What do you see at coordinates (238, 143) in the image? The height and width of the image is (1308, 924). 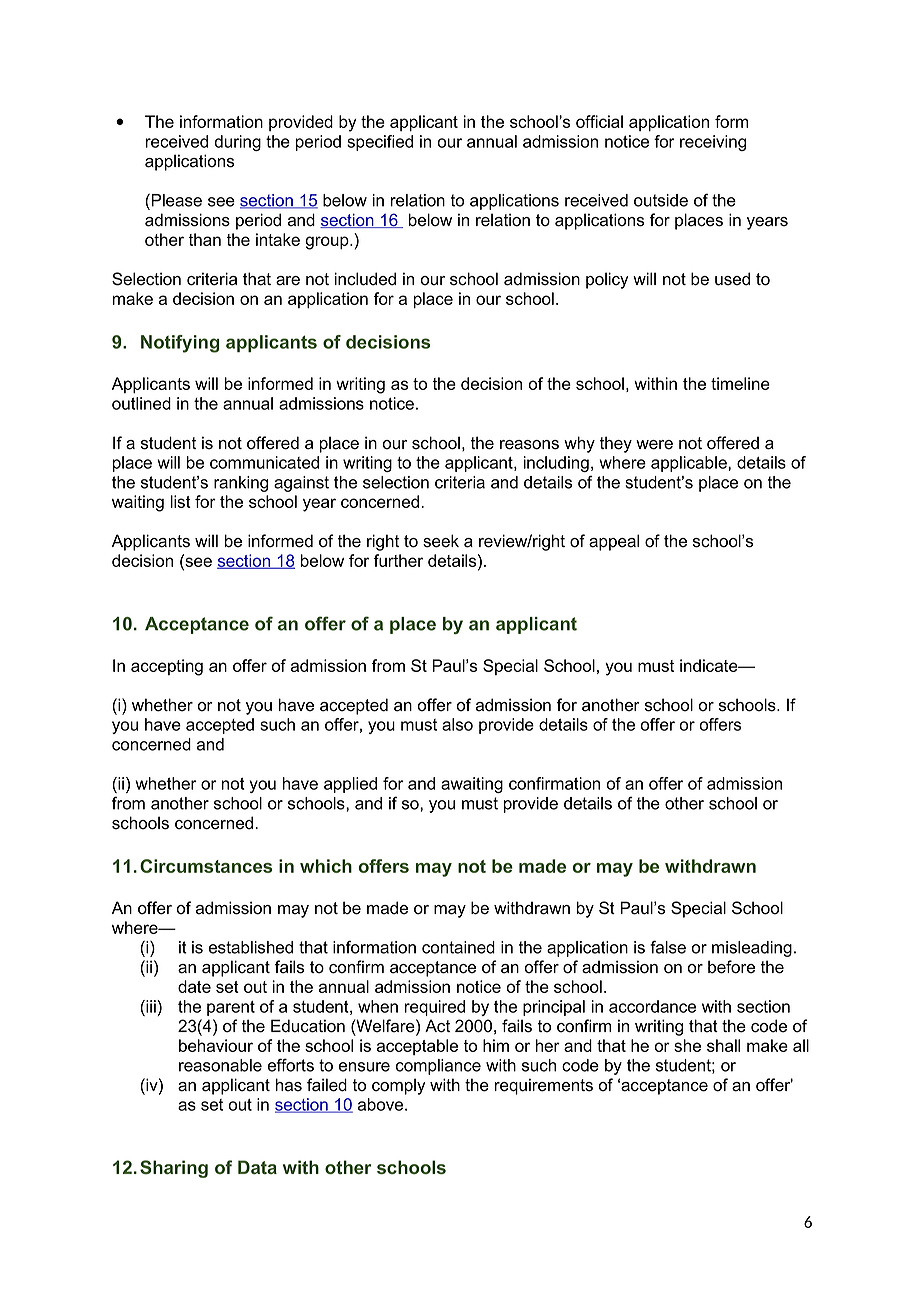 I see `during` at bounding box center [238, 143].
